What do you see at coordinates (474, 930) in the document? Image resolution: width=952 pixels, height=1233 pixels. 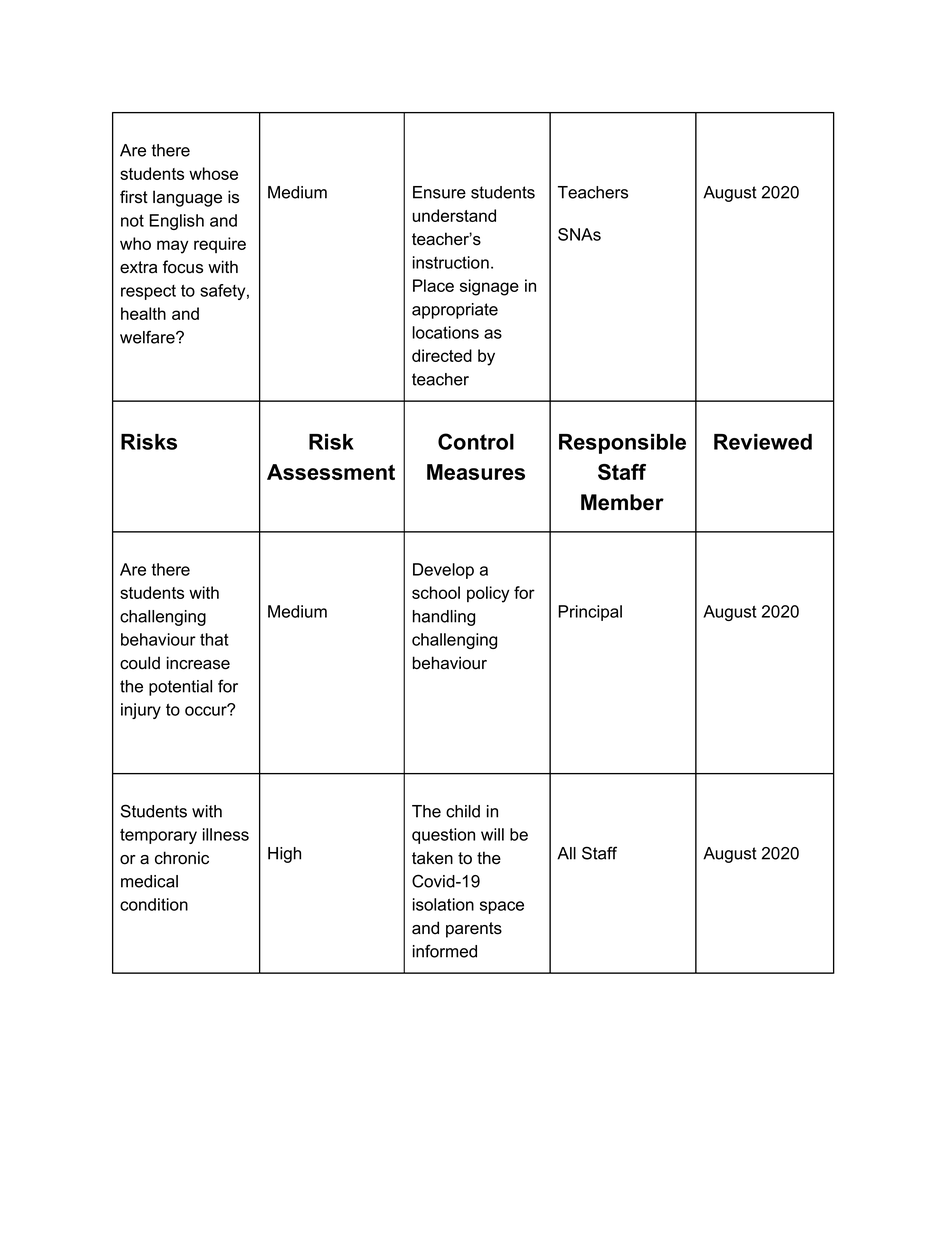 I see `parents` at bounding box center [474, 930].
